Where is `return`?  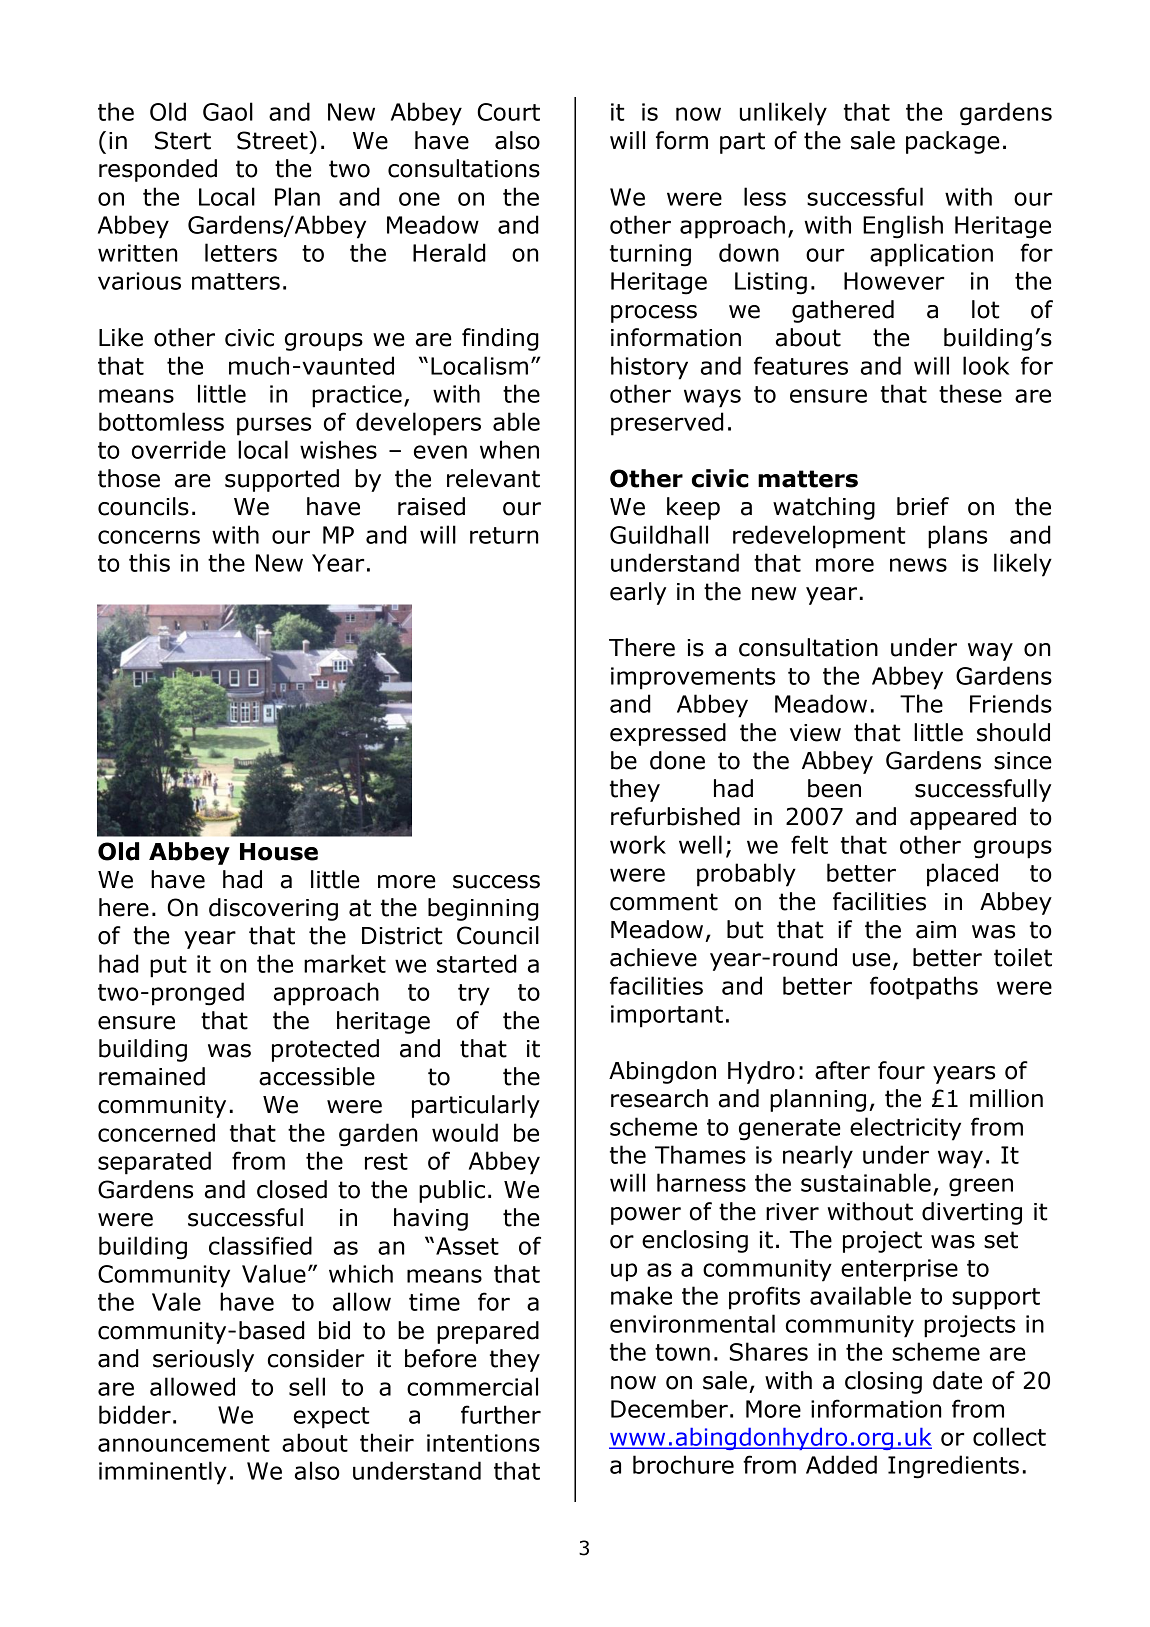
return is located at coordinates (504, 535).
